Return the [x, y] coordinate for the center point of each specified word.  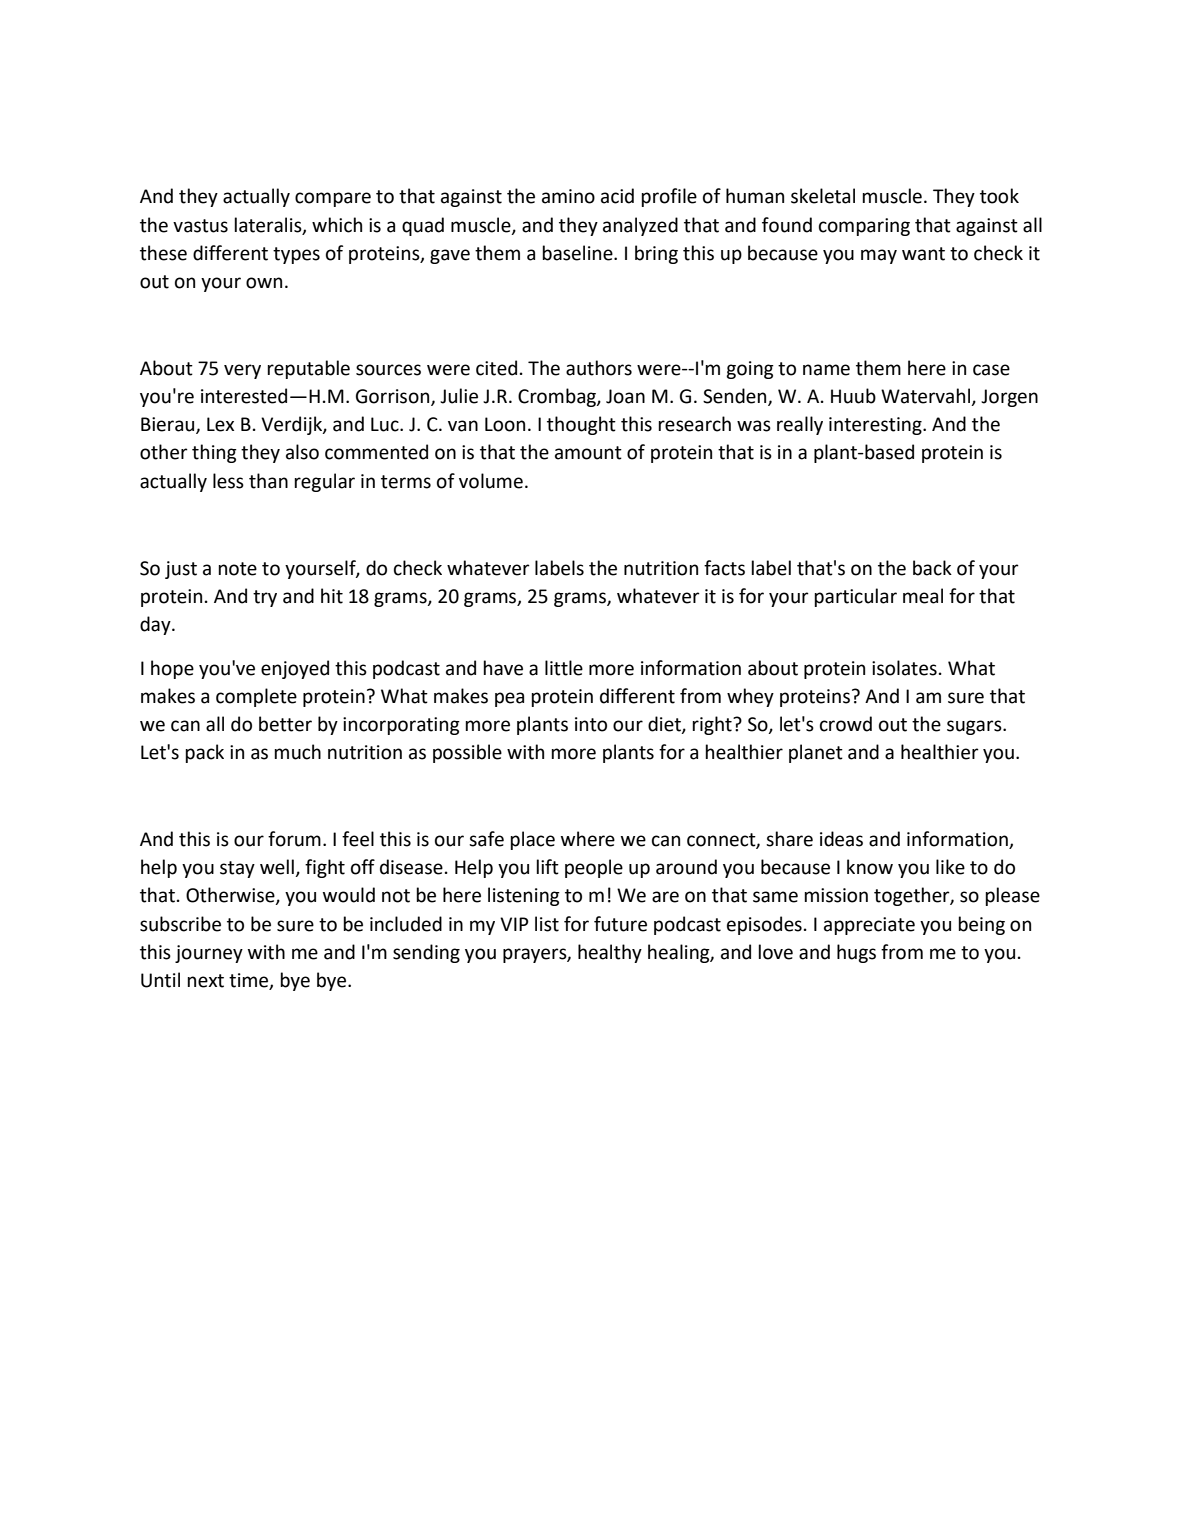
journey [209, 954]
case [991, 370]
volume [491, 481]
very [242, 371]
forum [294, 839]
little [564, 668]
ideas [841, 839]
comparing [864, 227]
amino [568, 196]
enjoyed [295, 669]
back [932, 568]
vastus [200, 226]
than [268, 481]
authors [599, 368]
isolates [904, 668]
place [532, 840]
